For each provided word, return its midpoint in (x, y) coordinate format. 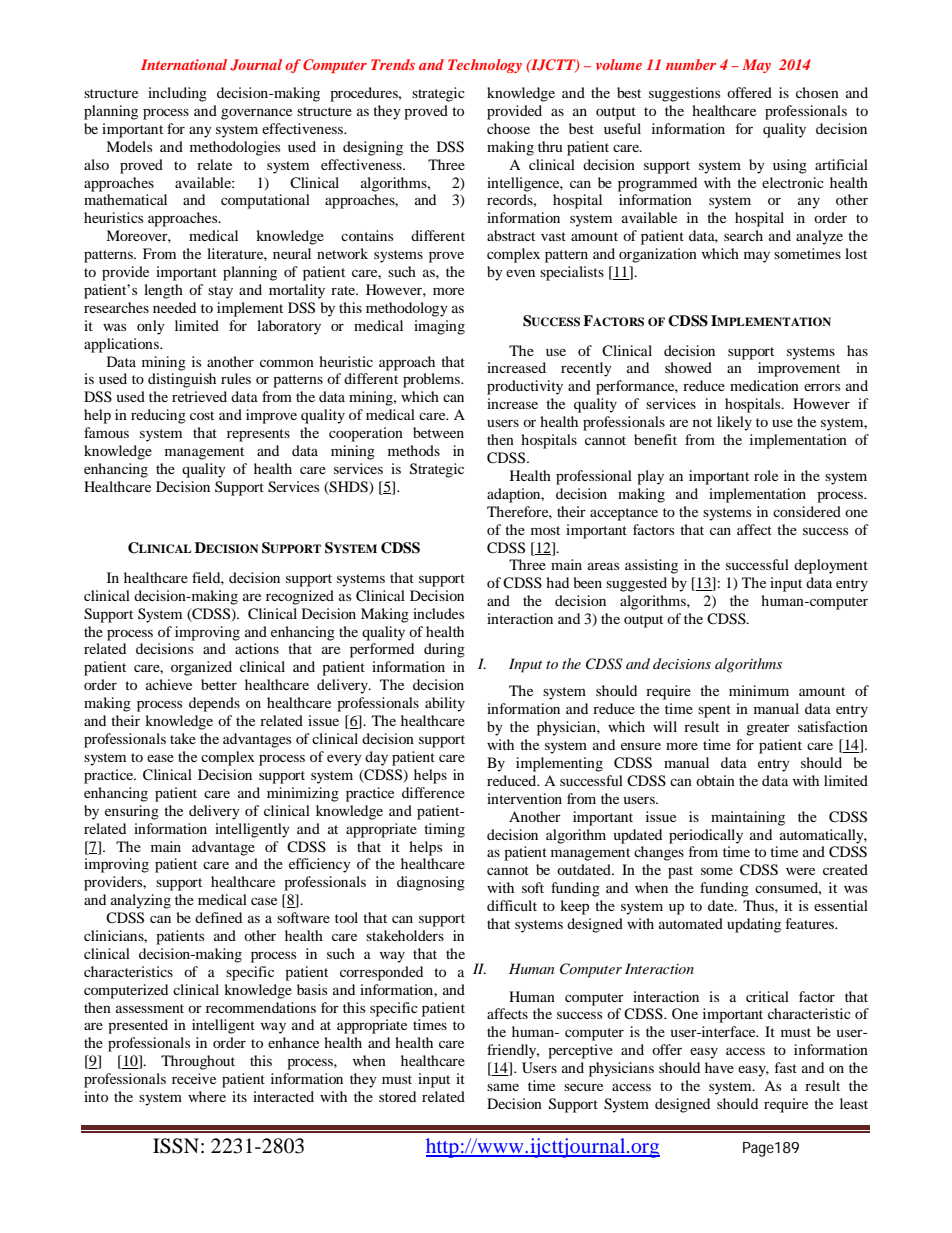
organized (201, 668)
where (207, 1096)
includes (438, 613)
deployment (831, 566)
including (177, 94)
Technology (485, 66)
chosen (817, 92)
